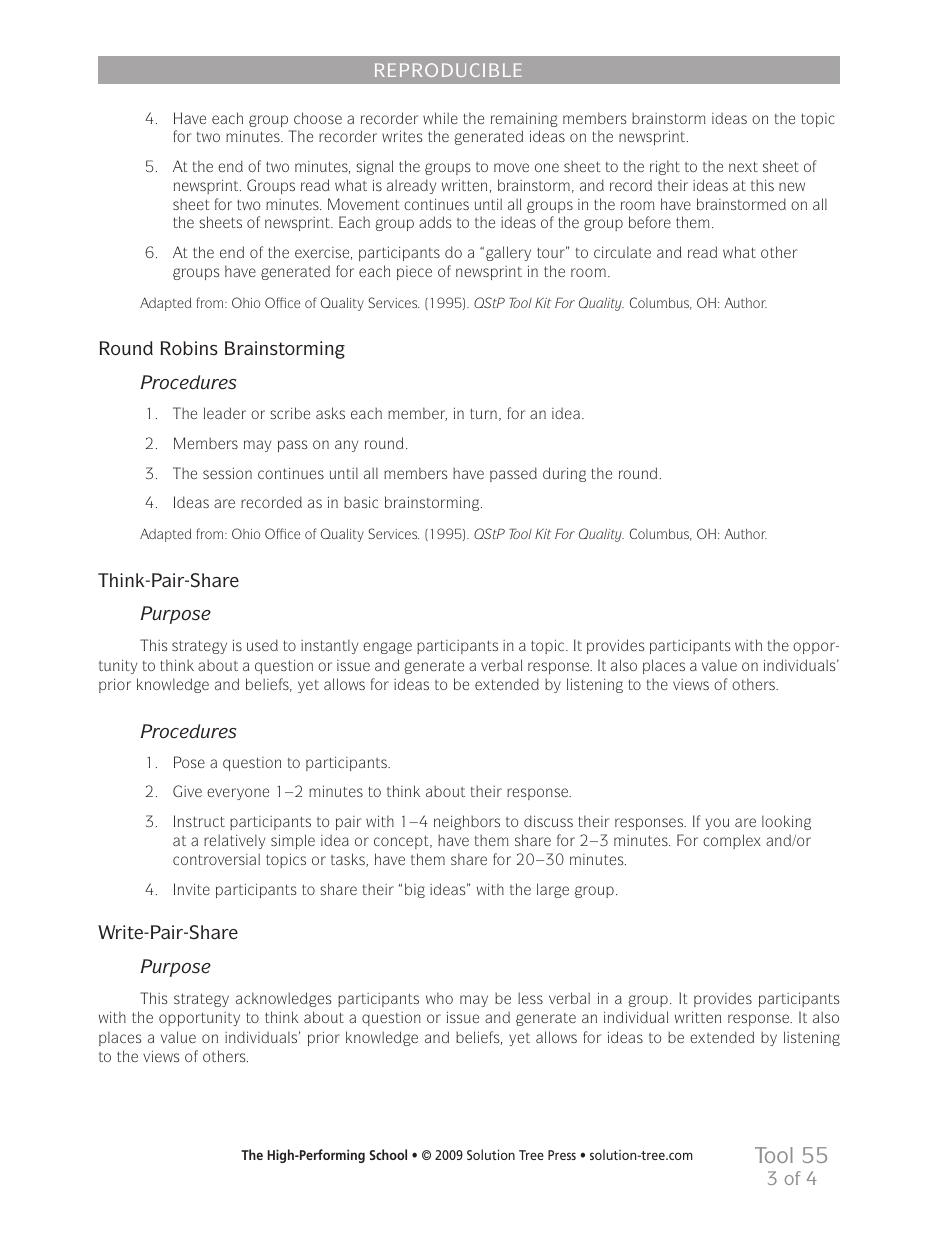 This image has height=1233, width=952. What do you see at coordinates (732, 841) in the image?
I see `complex` at bounding box center [732, 841].
